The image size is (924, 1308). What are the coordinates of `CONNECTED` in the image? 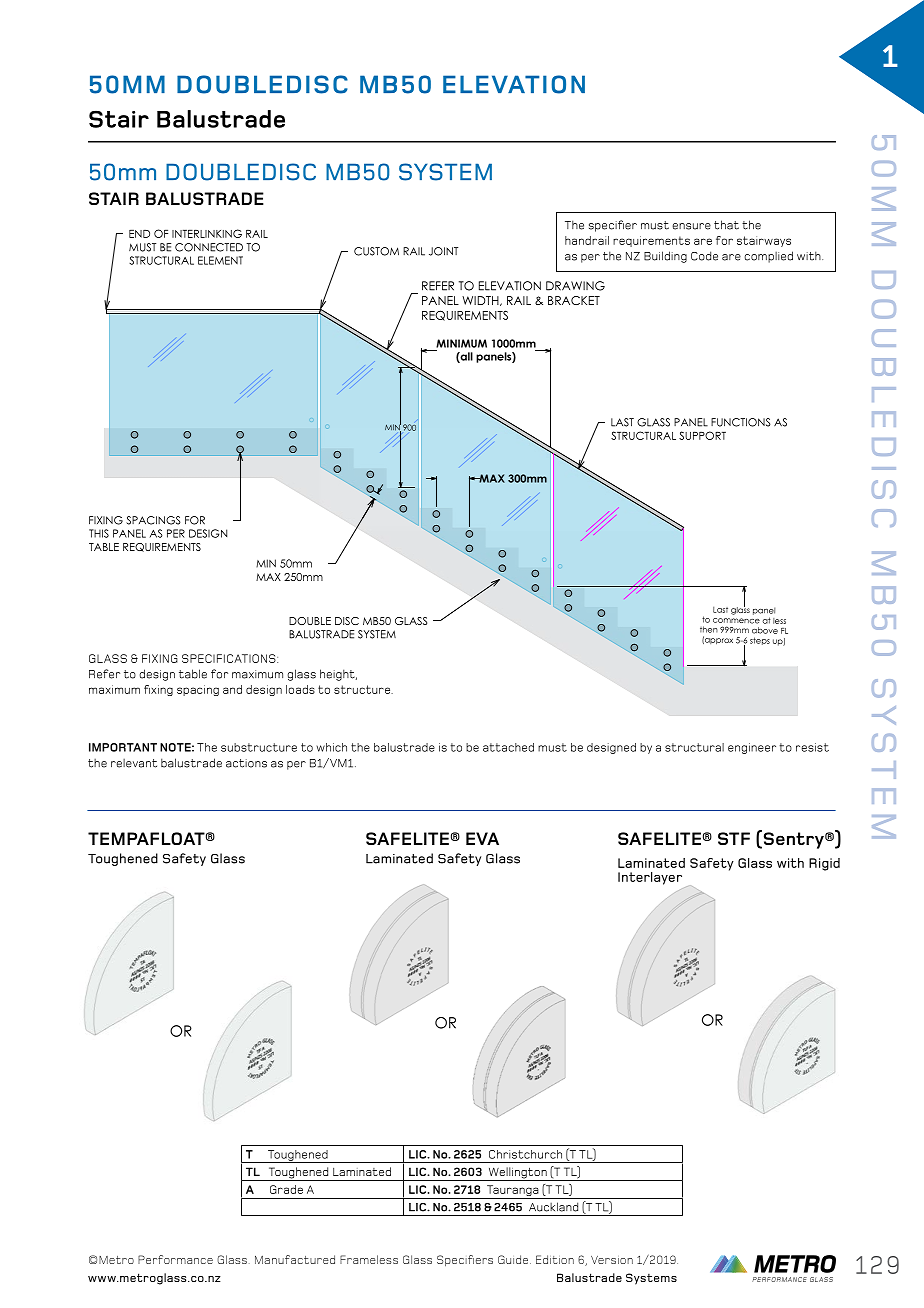 It's located at (209, 247).
